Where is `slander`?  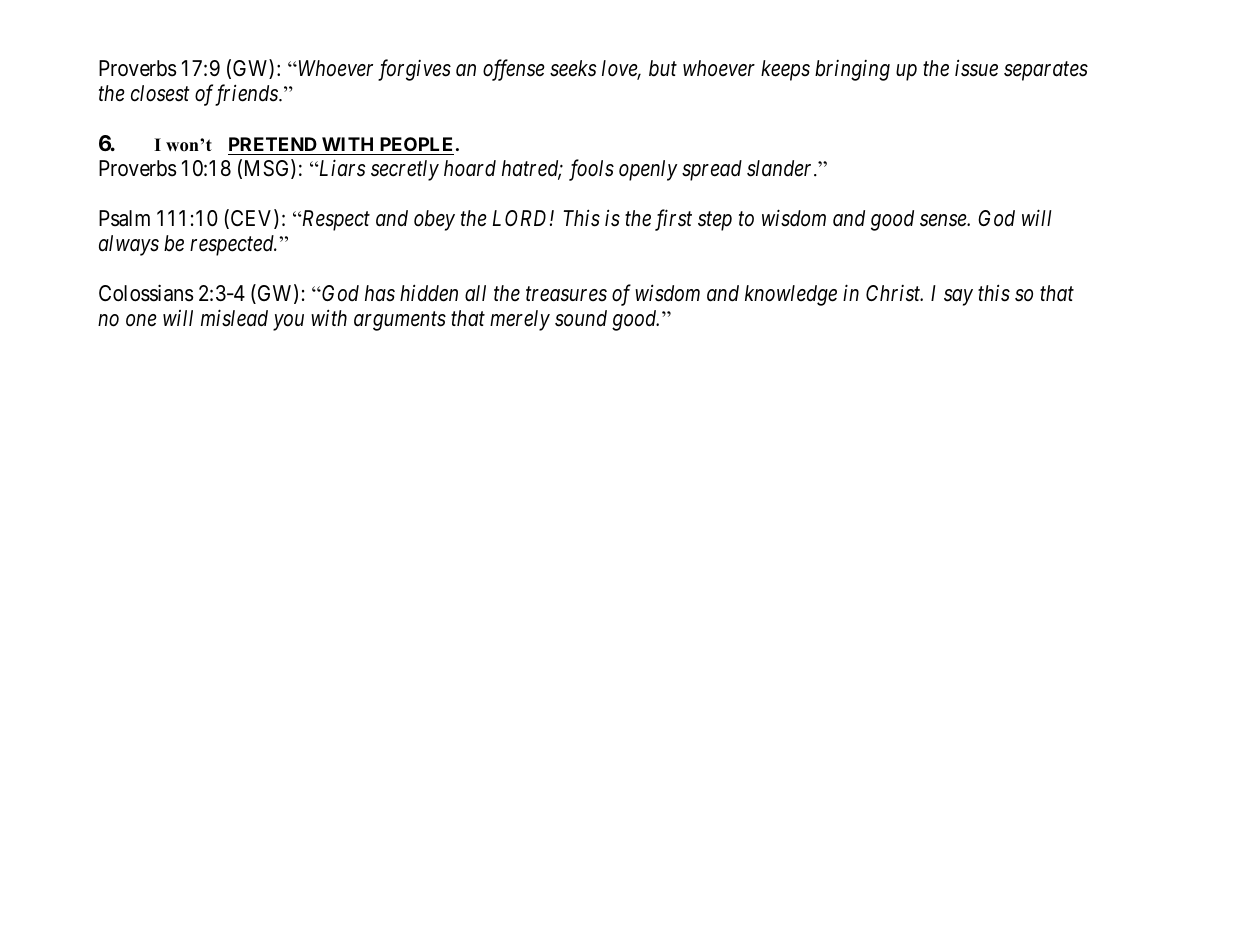 slander is located at coordinates (781, 168).
